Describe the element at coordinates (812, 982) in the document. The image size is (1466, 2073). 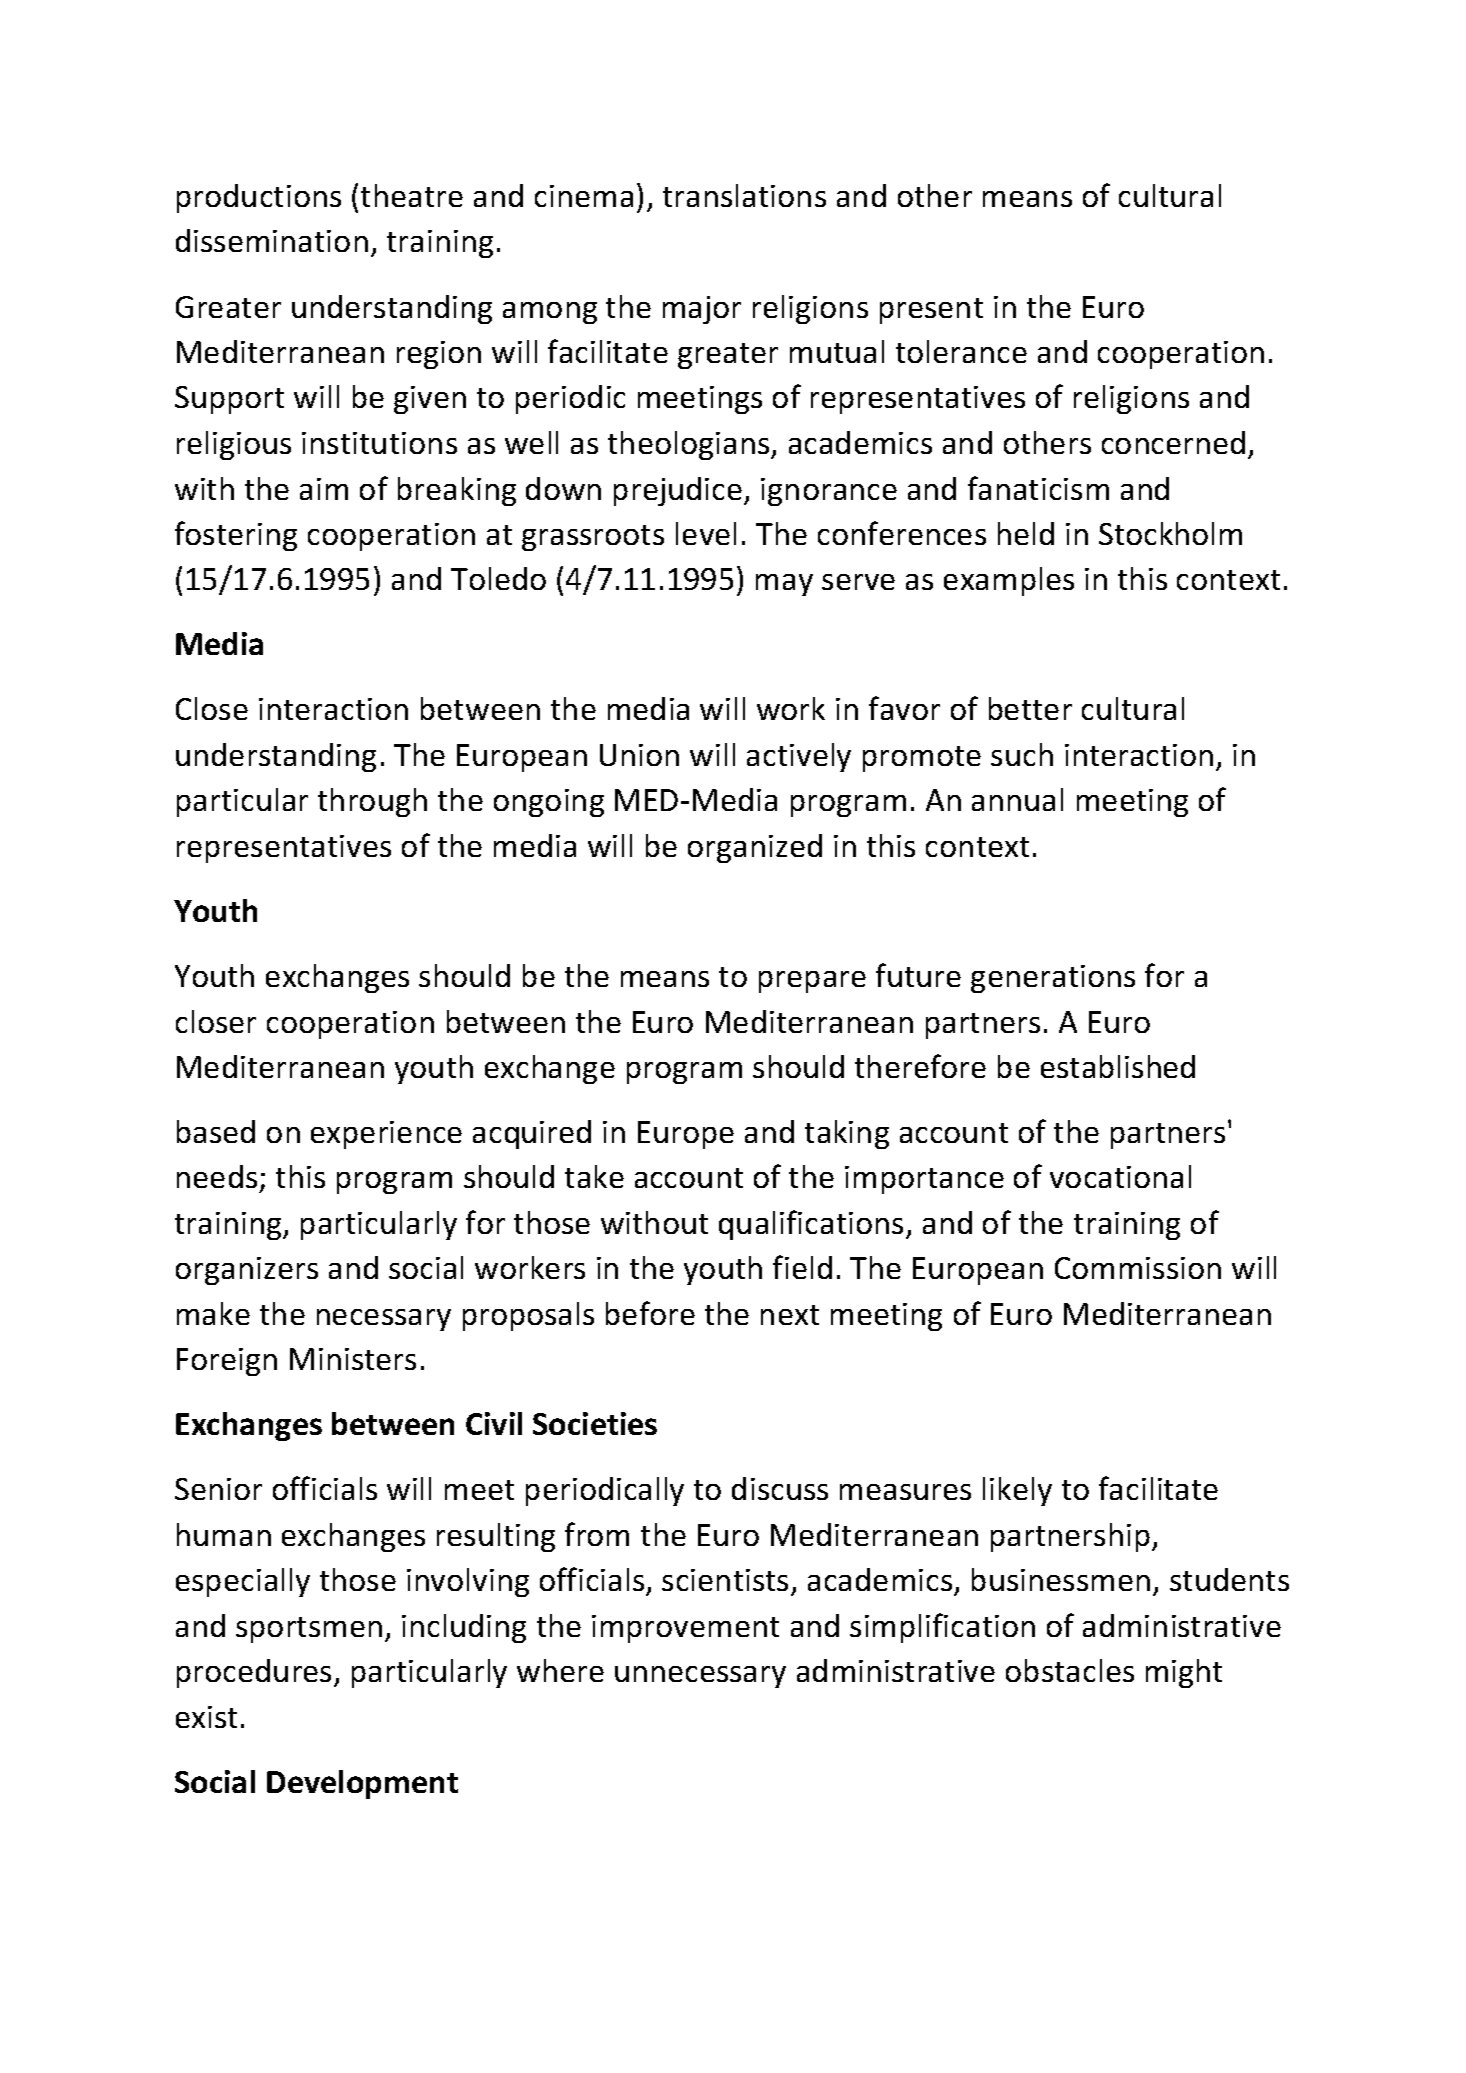
I see `prepare` at that location.
